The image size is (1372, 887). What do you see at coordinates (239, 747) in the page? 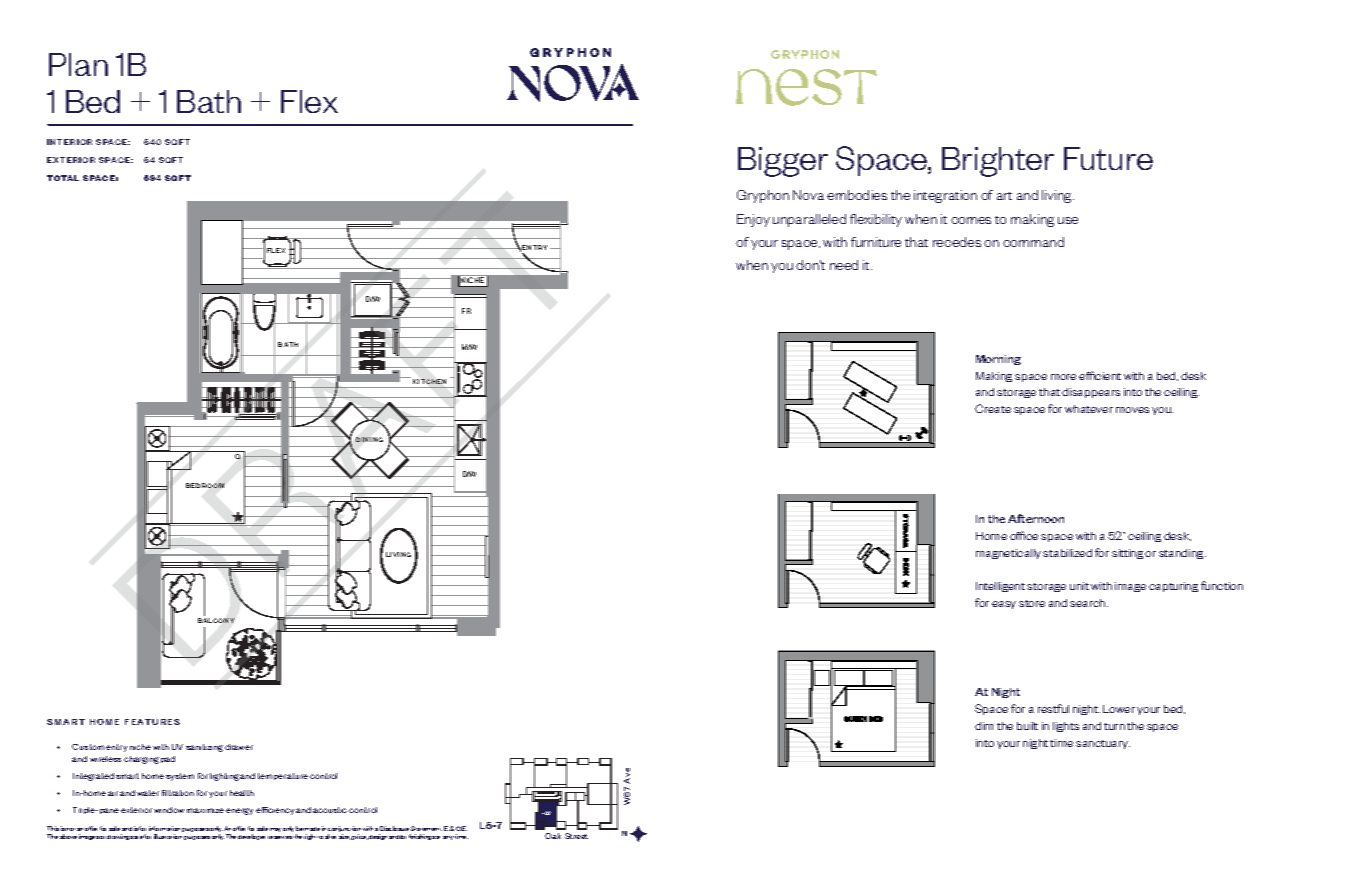
I see `drawer` at bounding box center [239, 747].
